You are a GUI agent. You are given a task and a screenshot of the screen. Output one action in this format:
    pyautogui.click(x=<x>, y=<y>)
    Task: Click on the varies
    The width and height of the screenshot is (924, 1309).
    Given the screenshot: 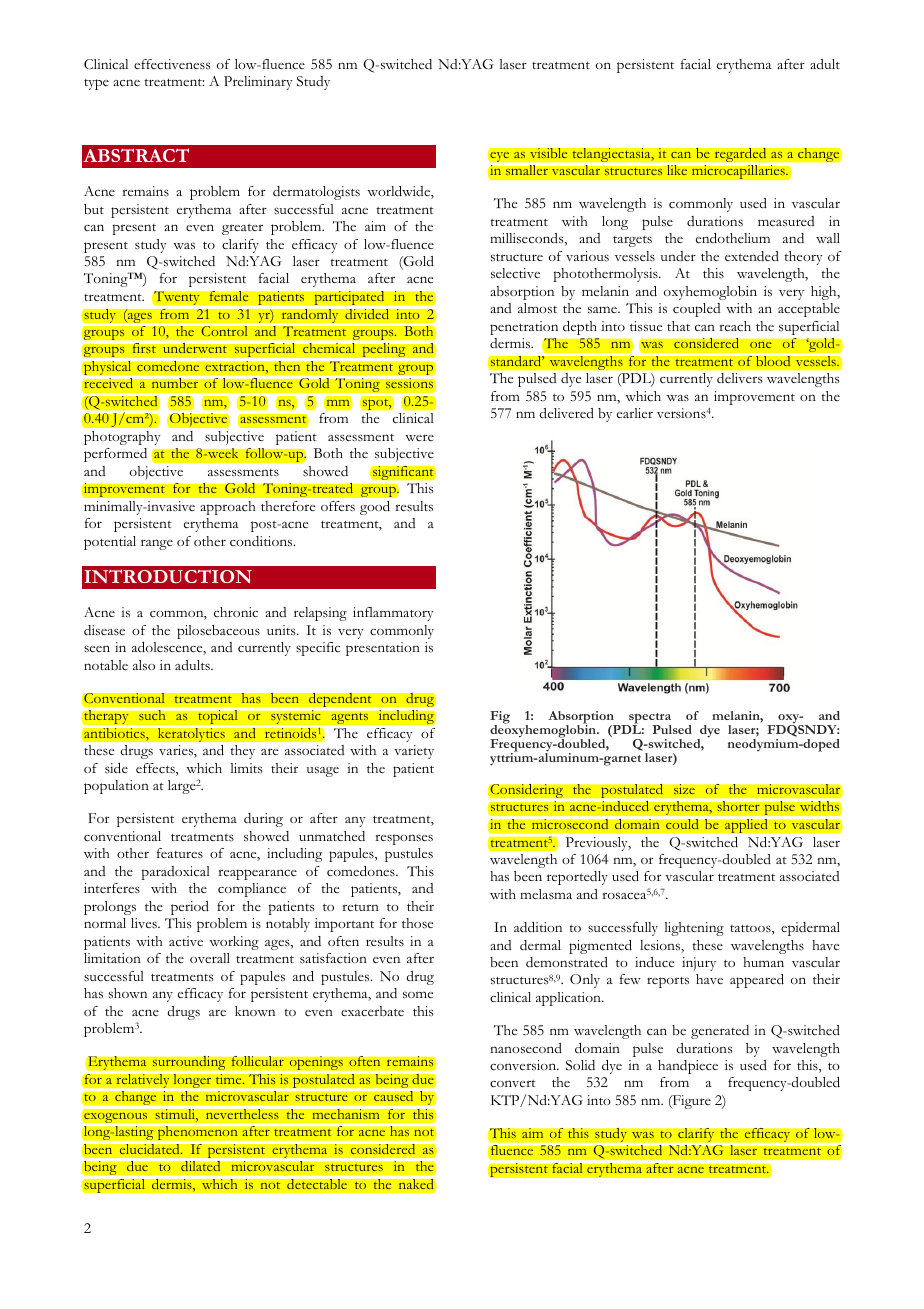 What is the action you would take?
    pyautogui.click(x=177, y=751)
